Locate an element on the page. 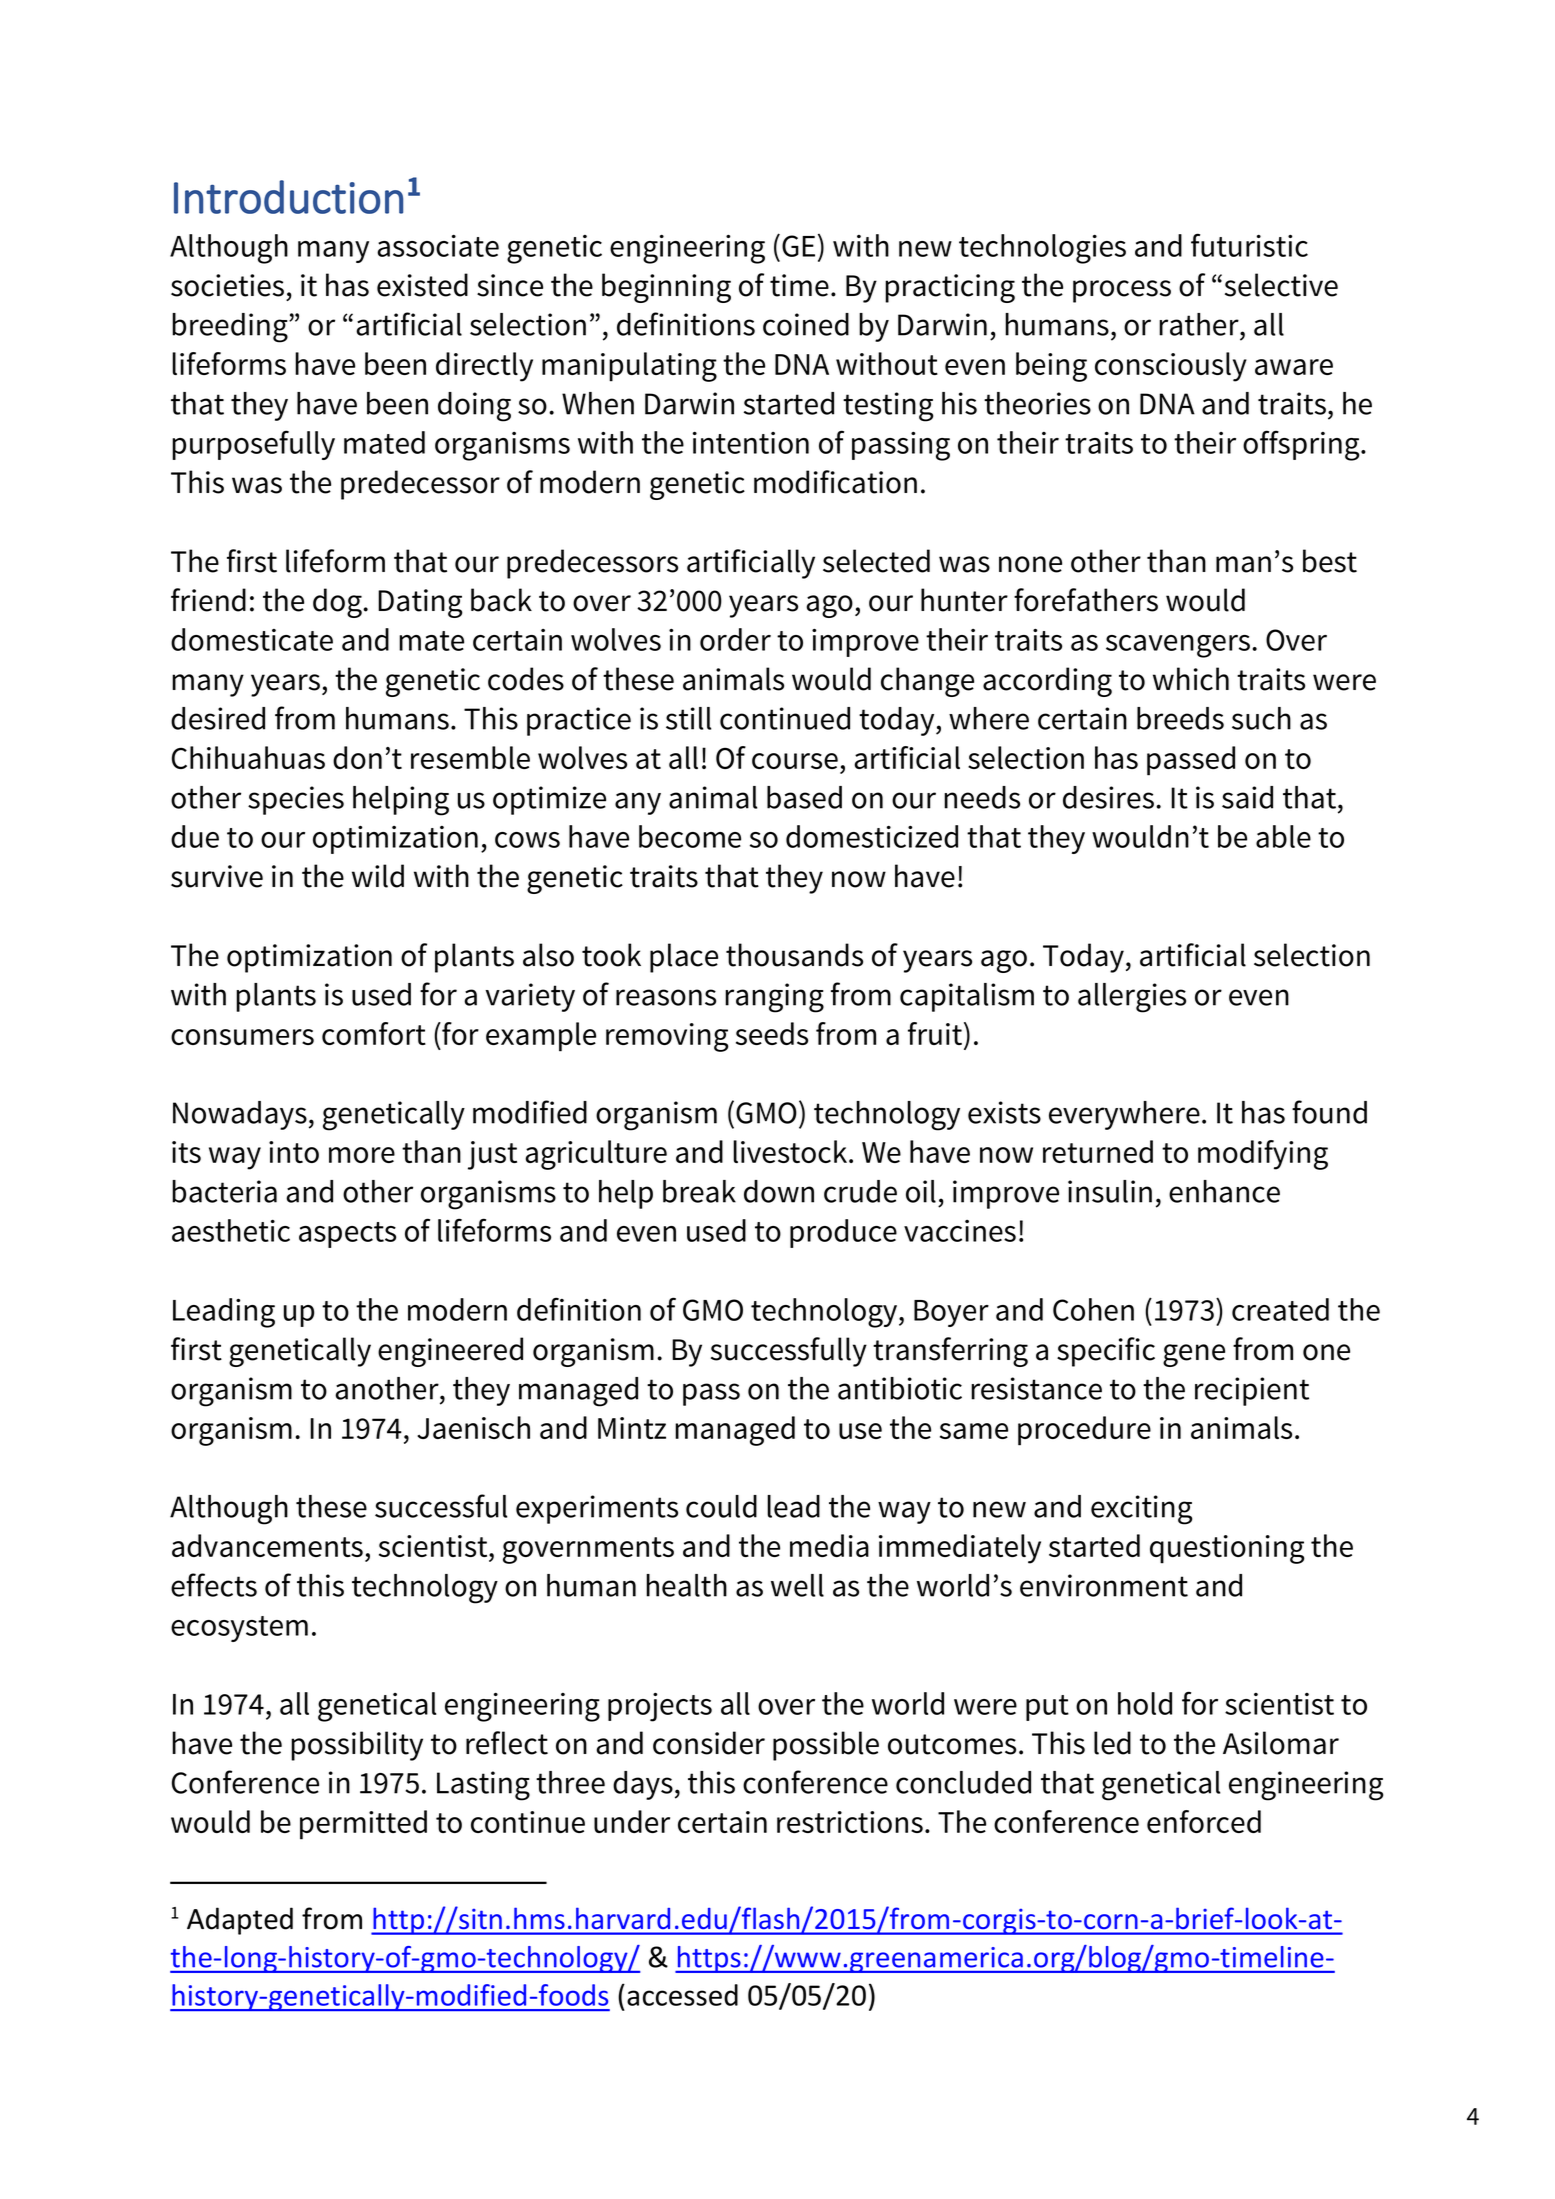 This page has width=1555, height=2199. permitted is located at coordinates (363, 1825).
